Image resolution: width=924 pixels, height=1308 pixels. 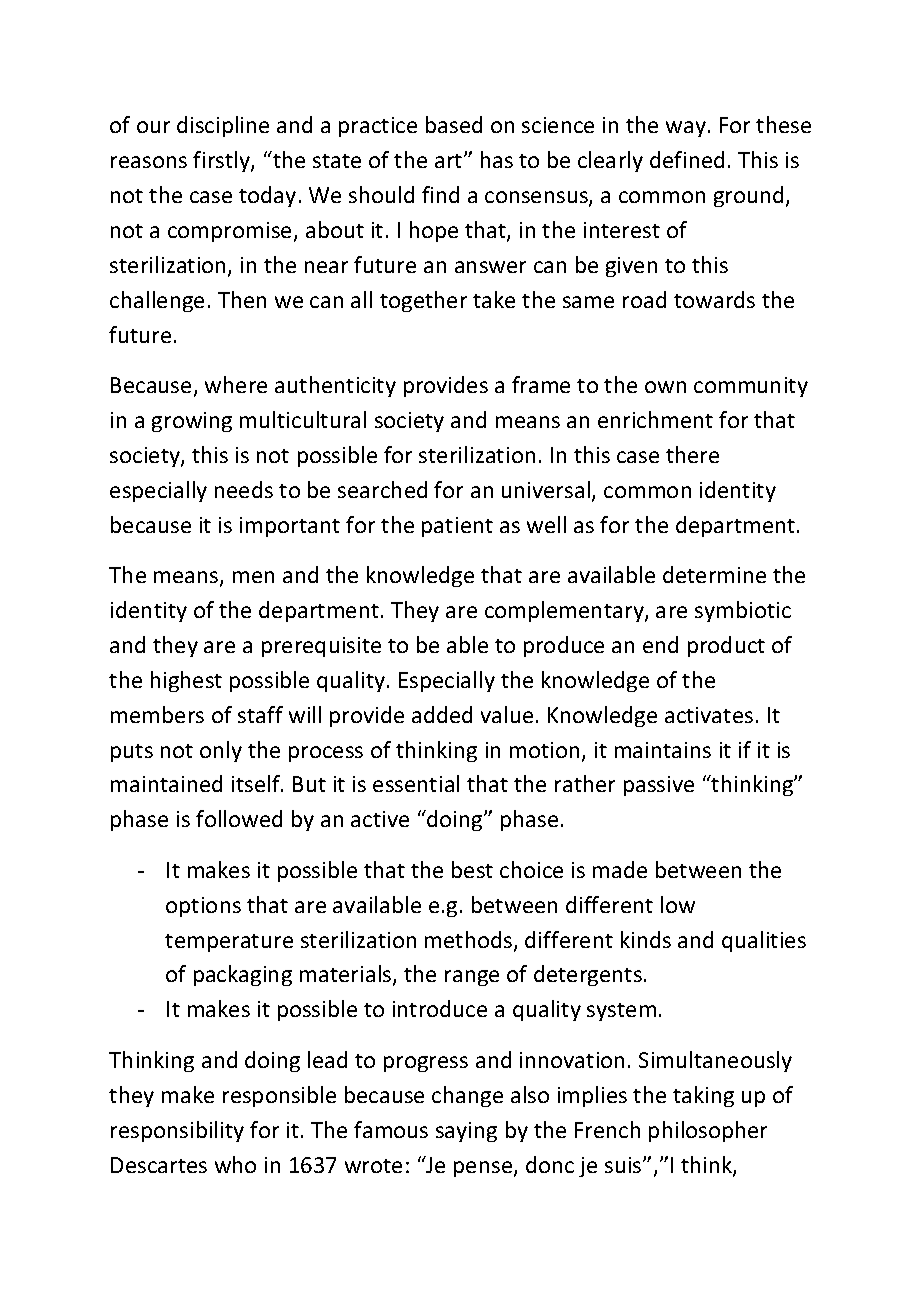 What do you see at coordinates (726, 646) in the page?
I see `product` at bounding box center [726, 646].
